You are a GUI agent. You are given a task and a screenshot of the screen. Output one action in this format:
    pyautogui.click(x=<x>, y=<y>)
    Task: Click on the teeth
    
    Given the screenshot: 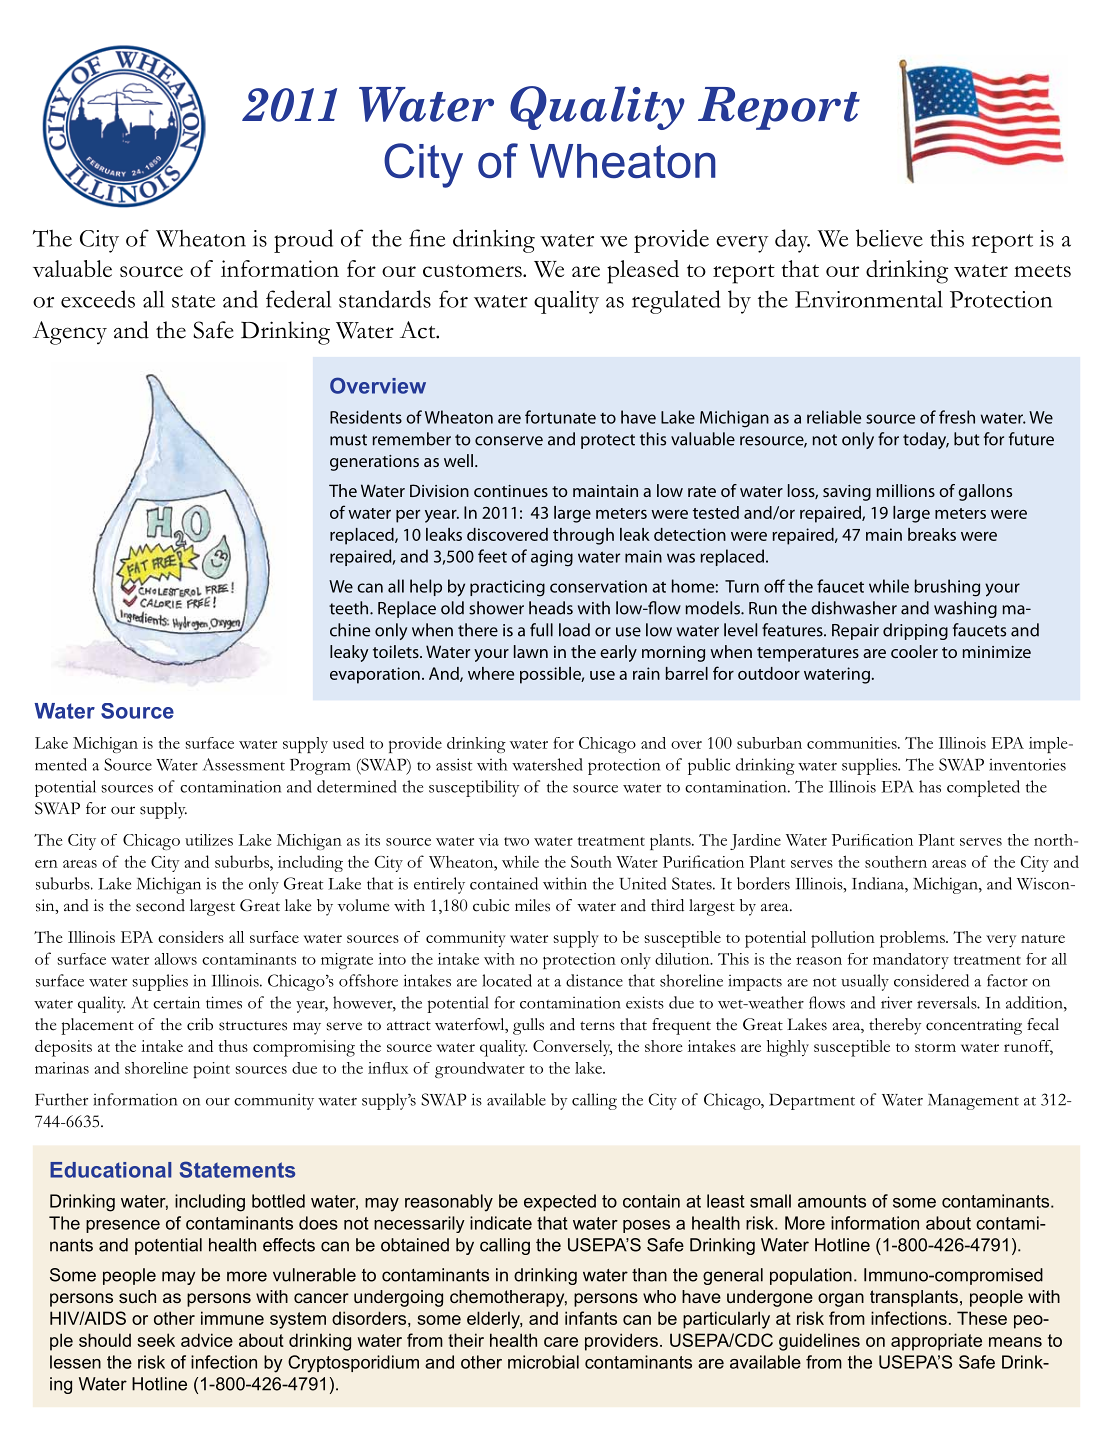 What is the action you would take?
    pyautogui.click(x=350, y=608)
